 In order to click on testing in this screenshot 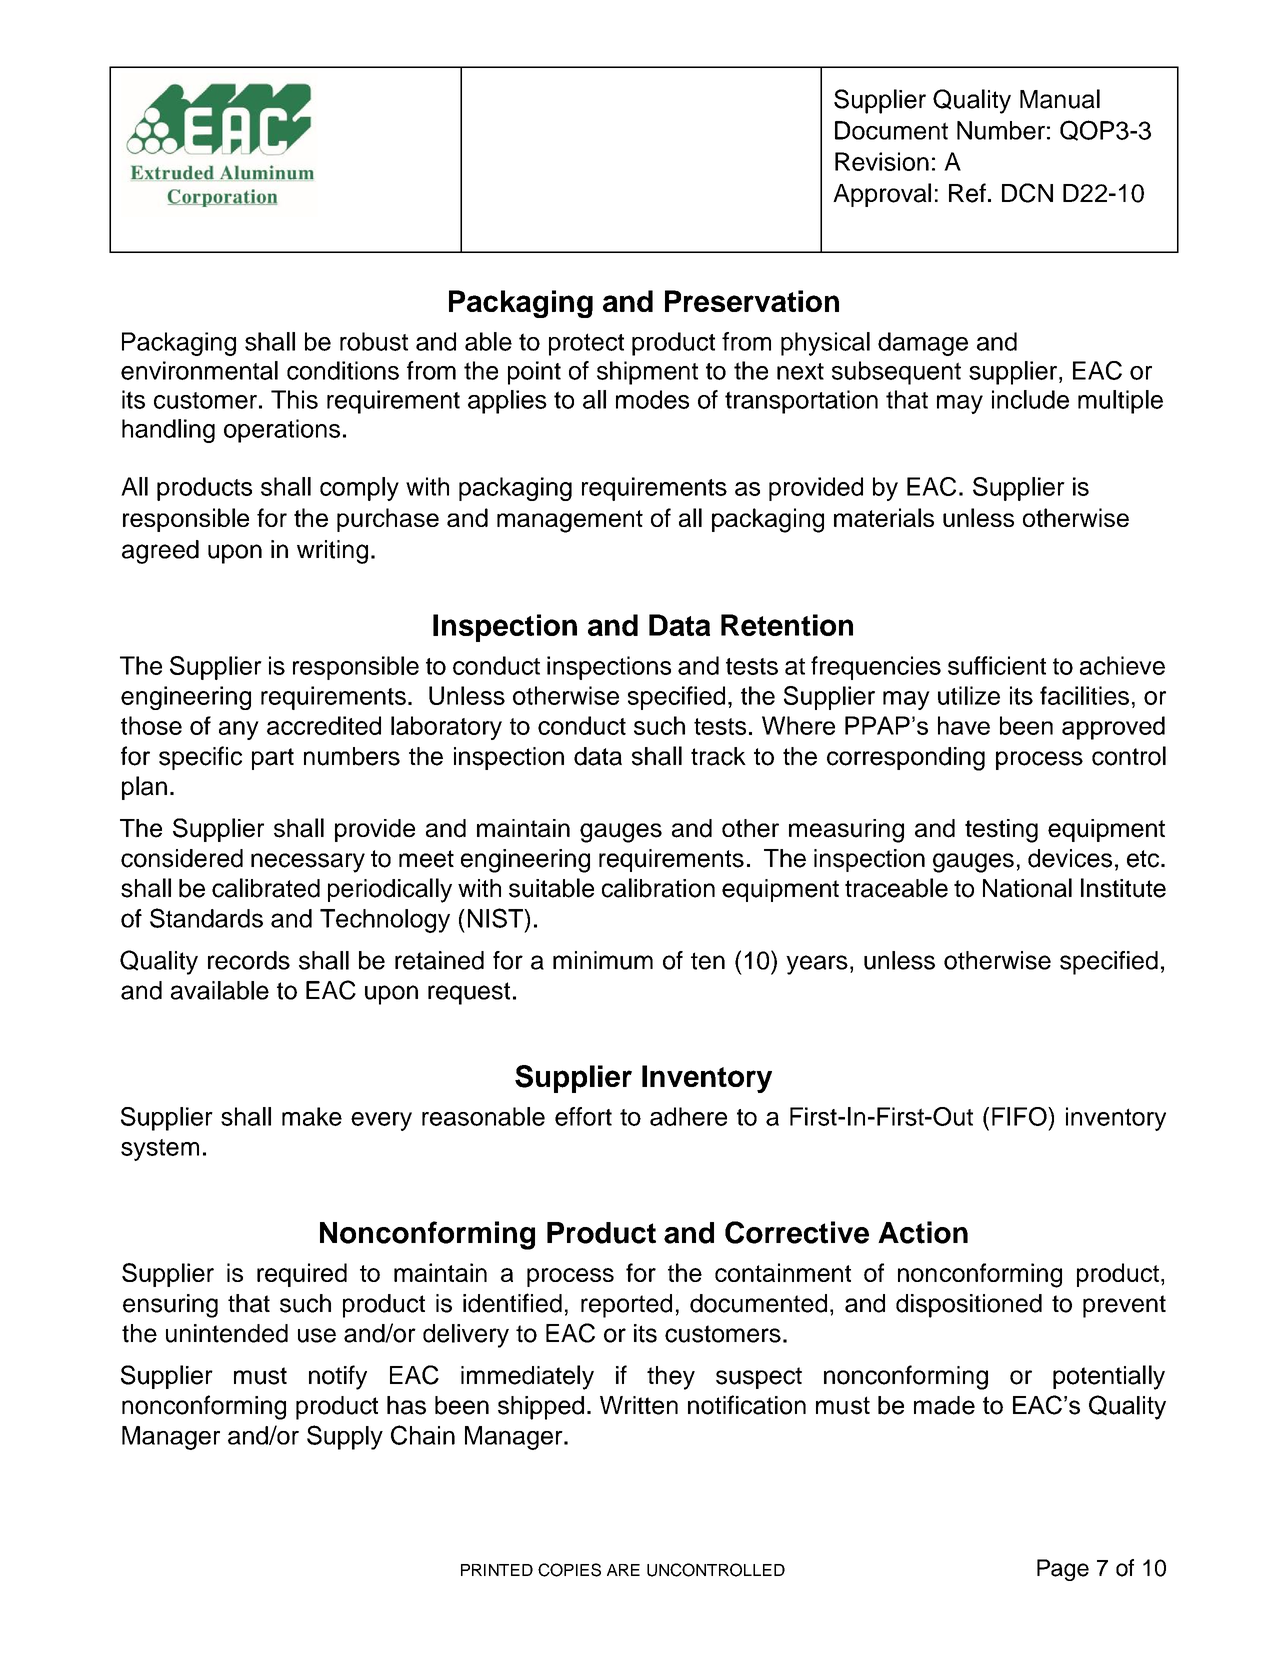, I will do `click(1001, 831)`.
